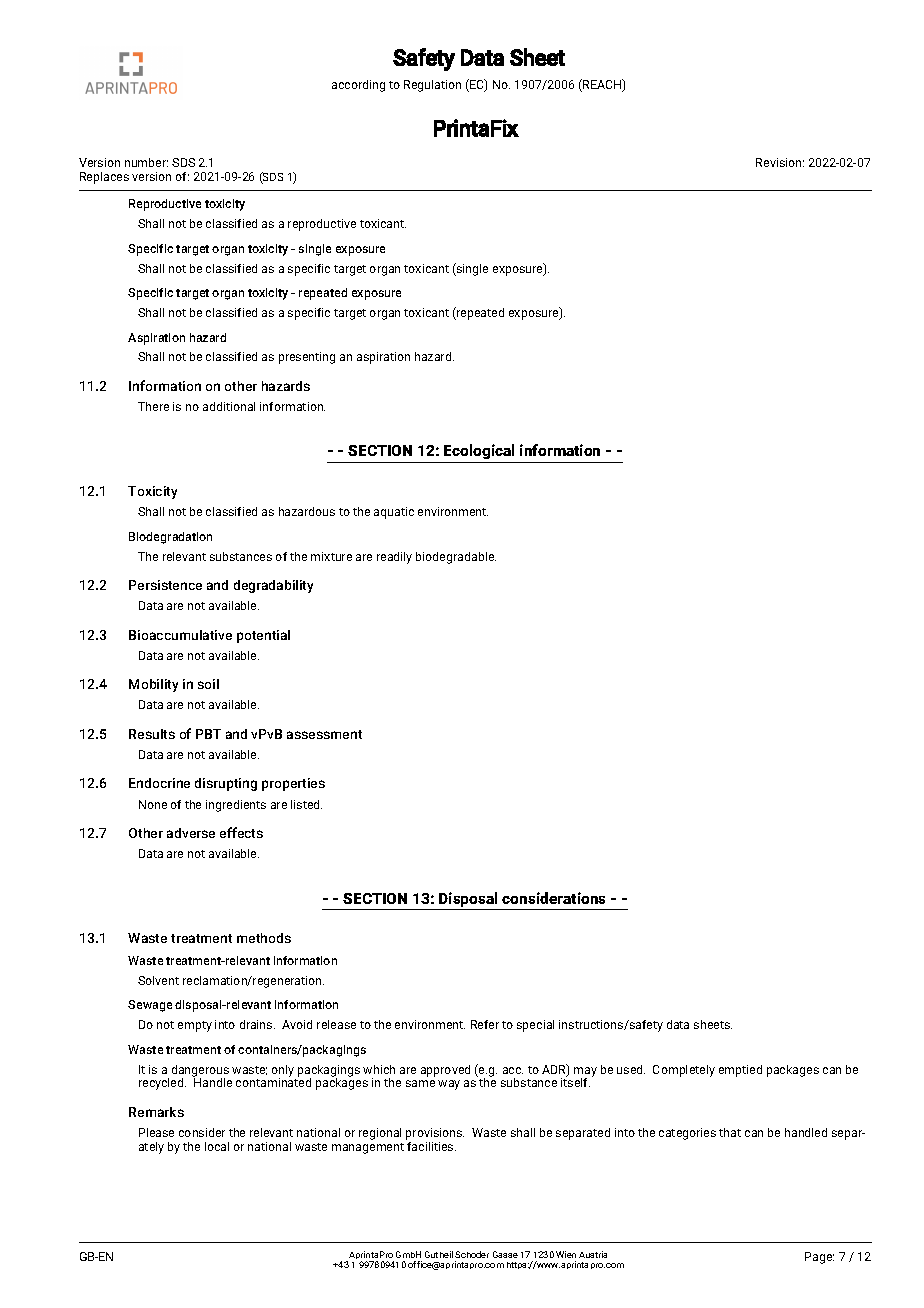 The image size is (924, 1308). What do you see at coordinates (217, 1146) in the screenshot?
I see `local` at bounding box center [217, 1146].
